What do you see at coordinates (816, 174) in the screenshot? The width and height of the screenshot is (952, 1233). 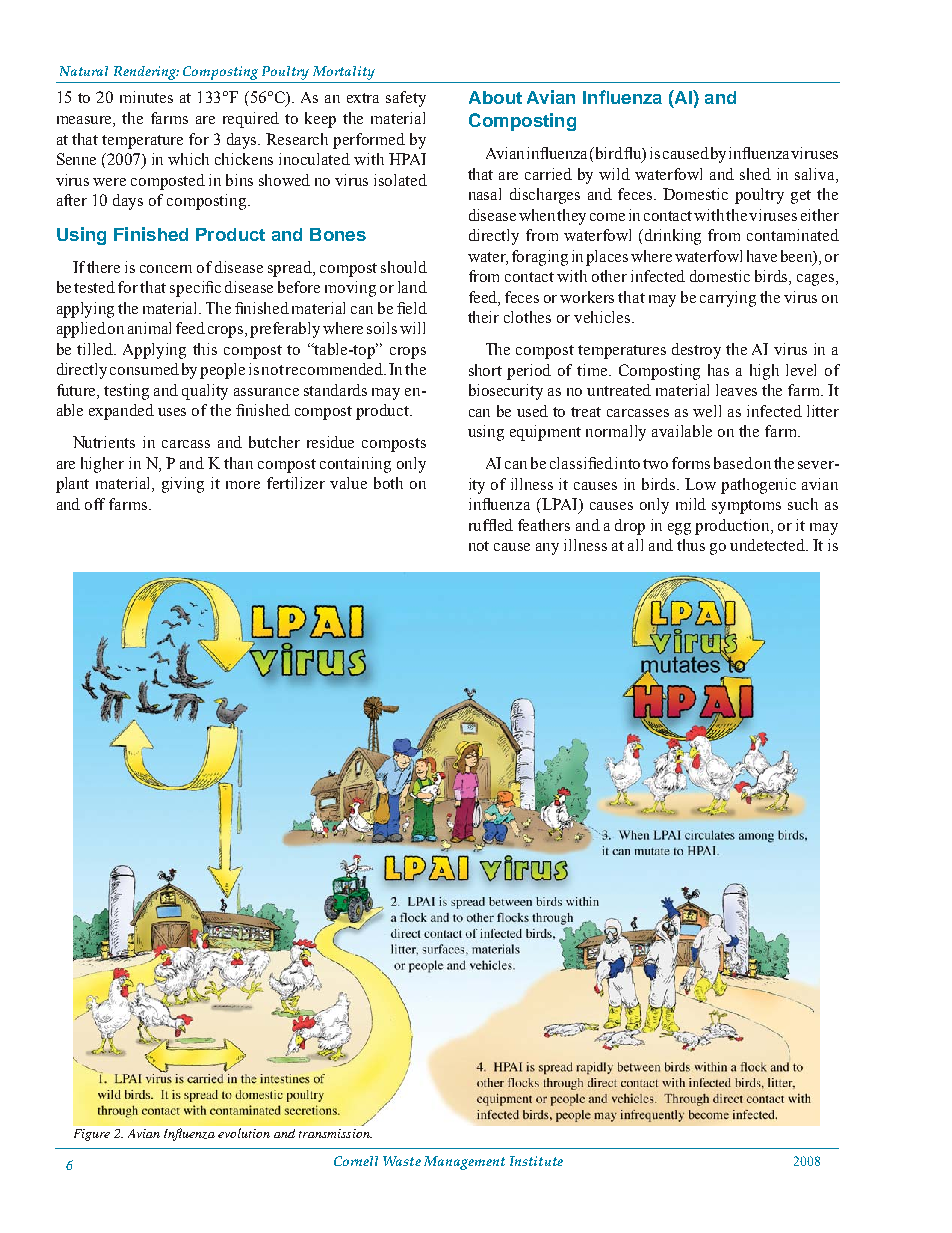 I see `saliva` at bounding box center [816, 174].
